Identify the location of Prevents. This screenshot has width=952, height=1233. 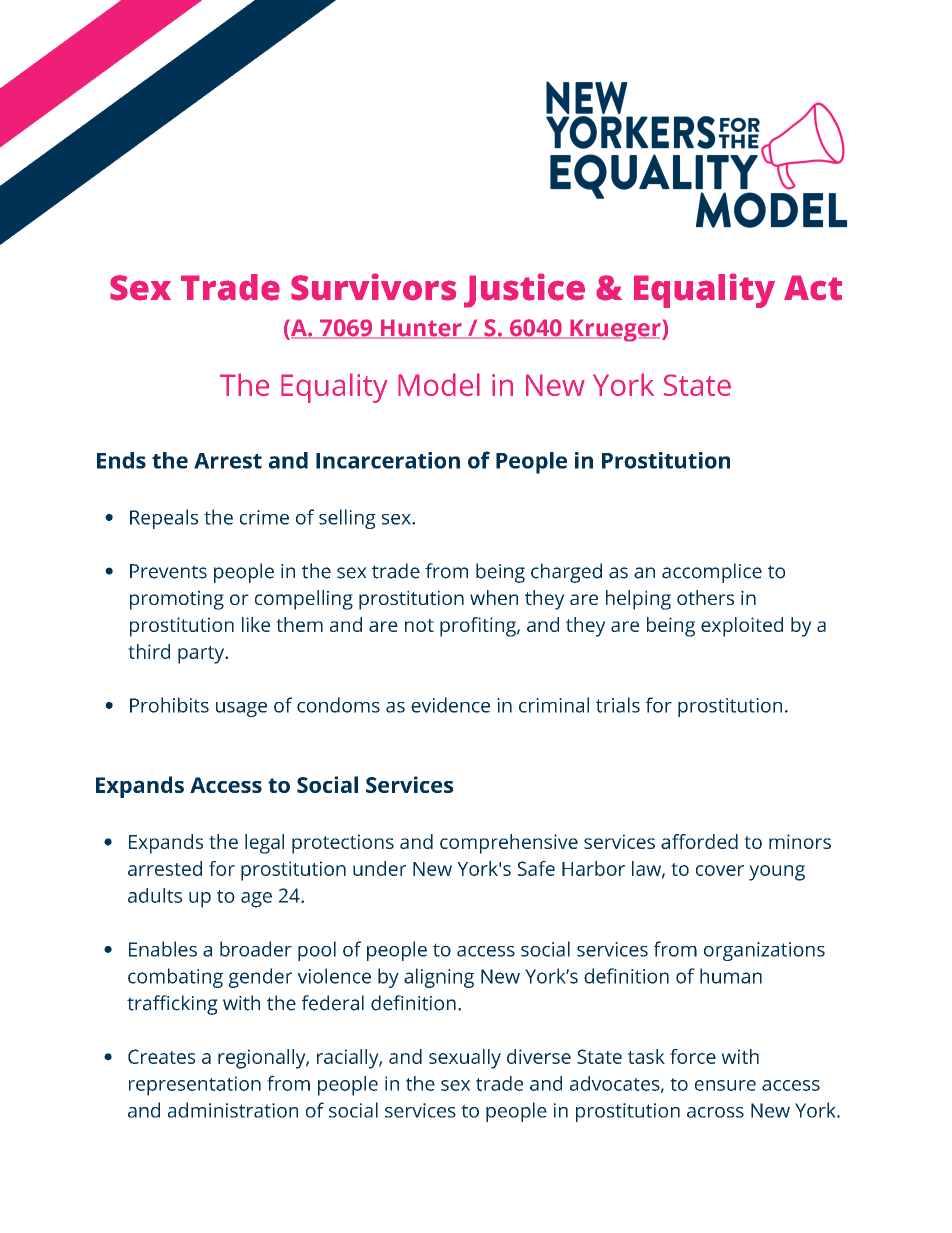
(168, 571).
